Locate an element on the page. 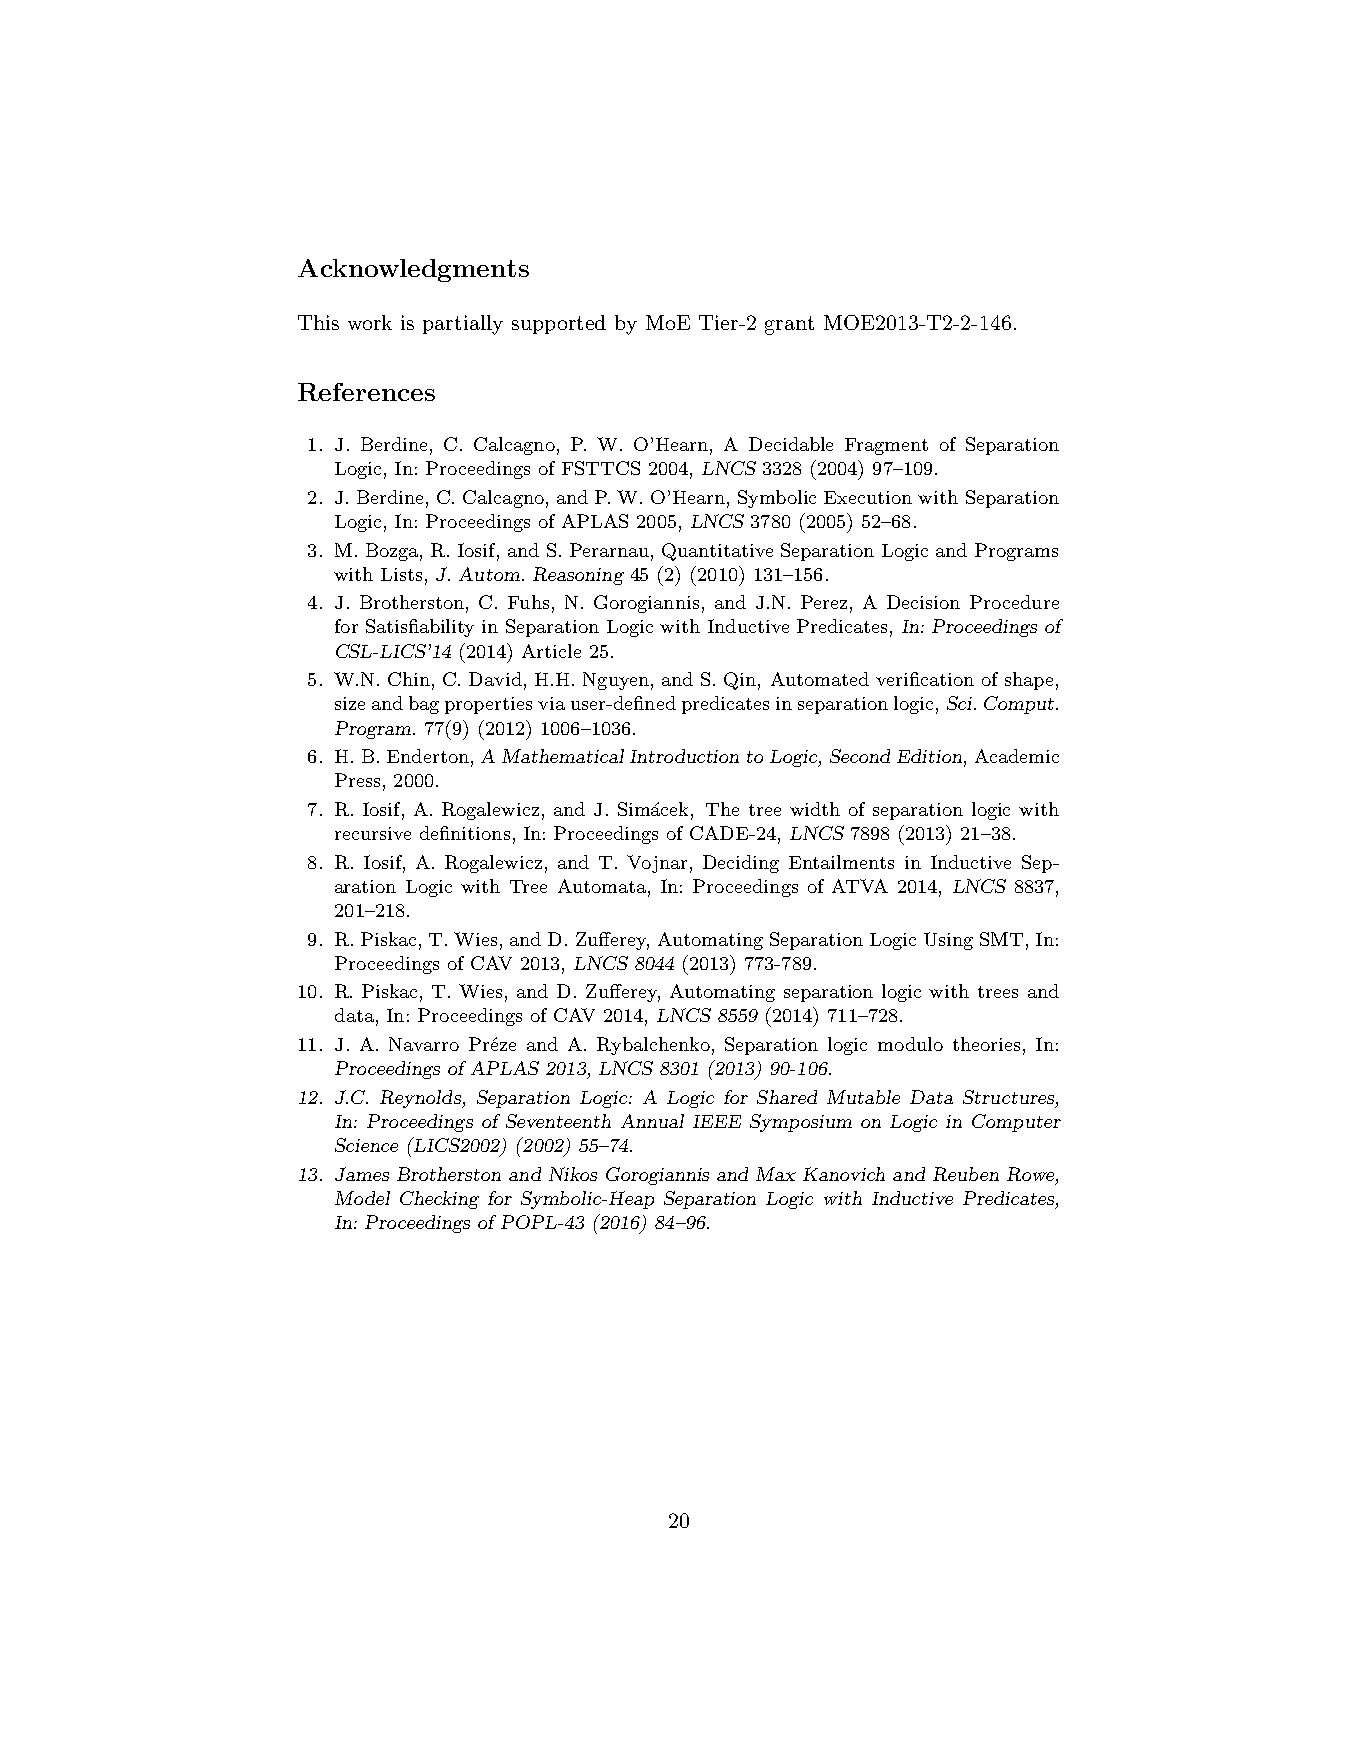 This page has width=1350, height=1747. Annual is located at coordinates (652, 1121).
